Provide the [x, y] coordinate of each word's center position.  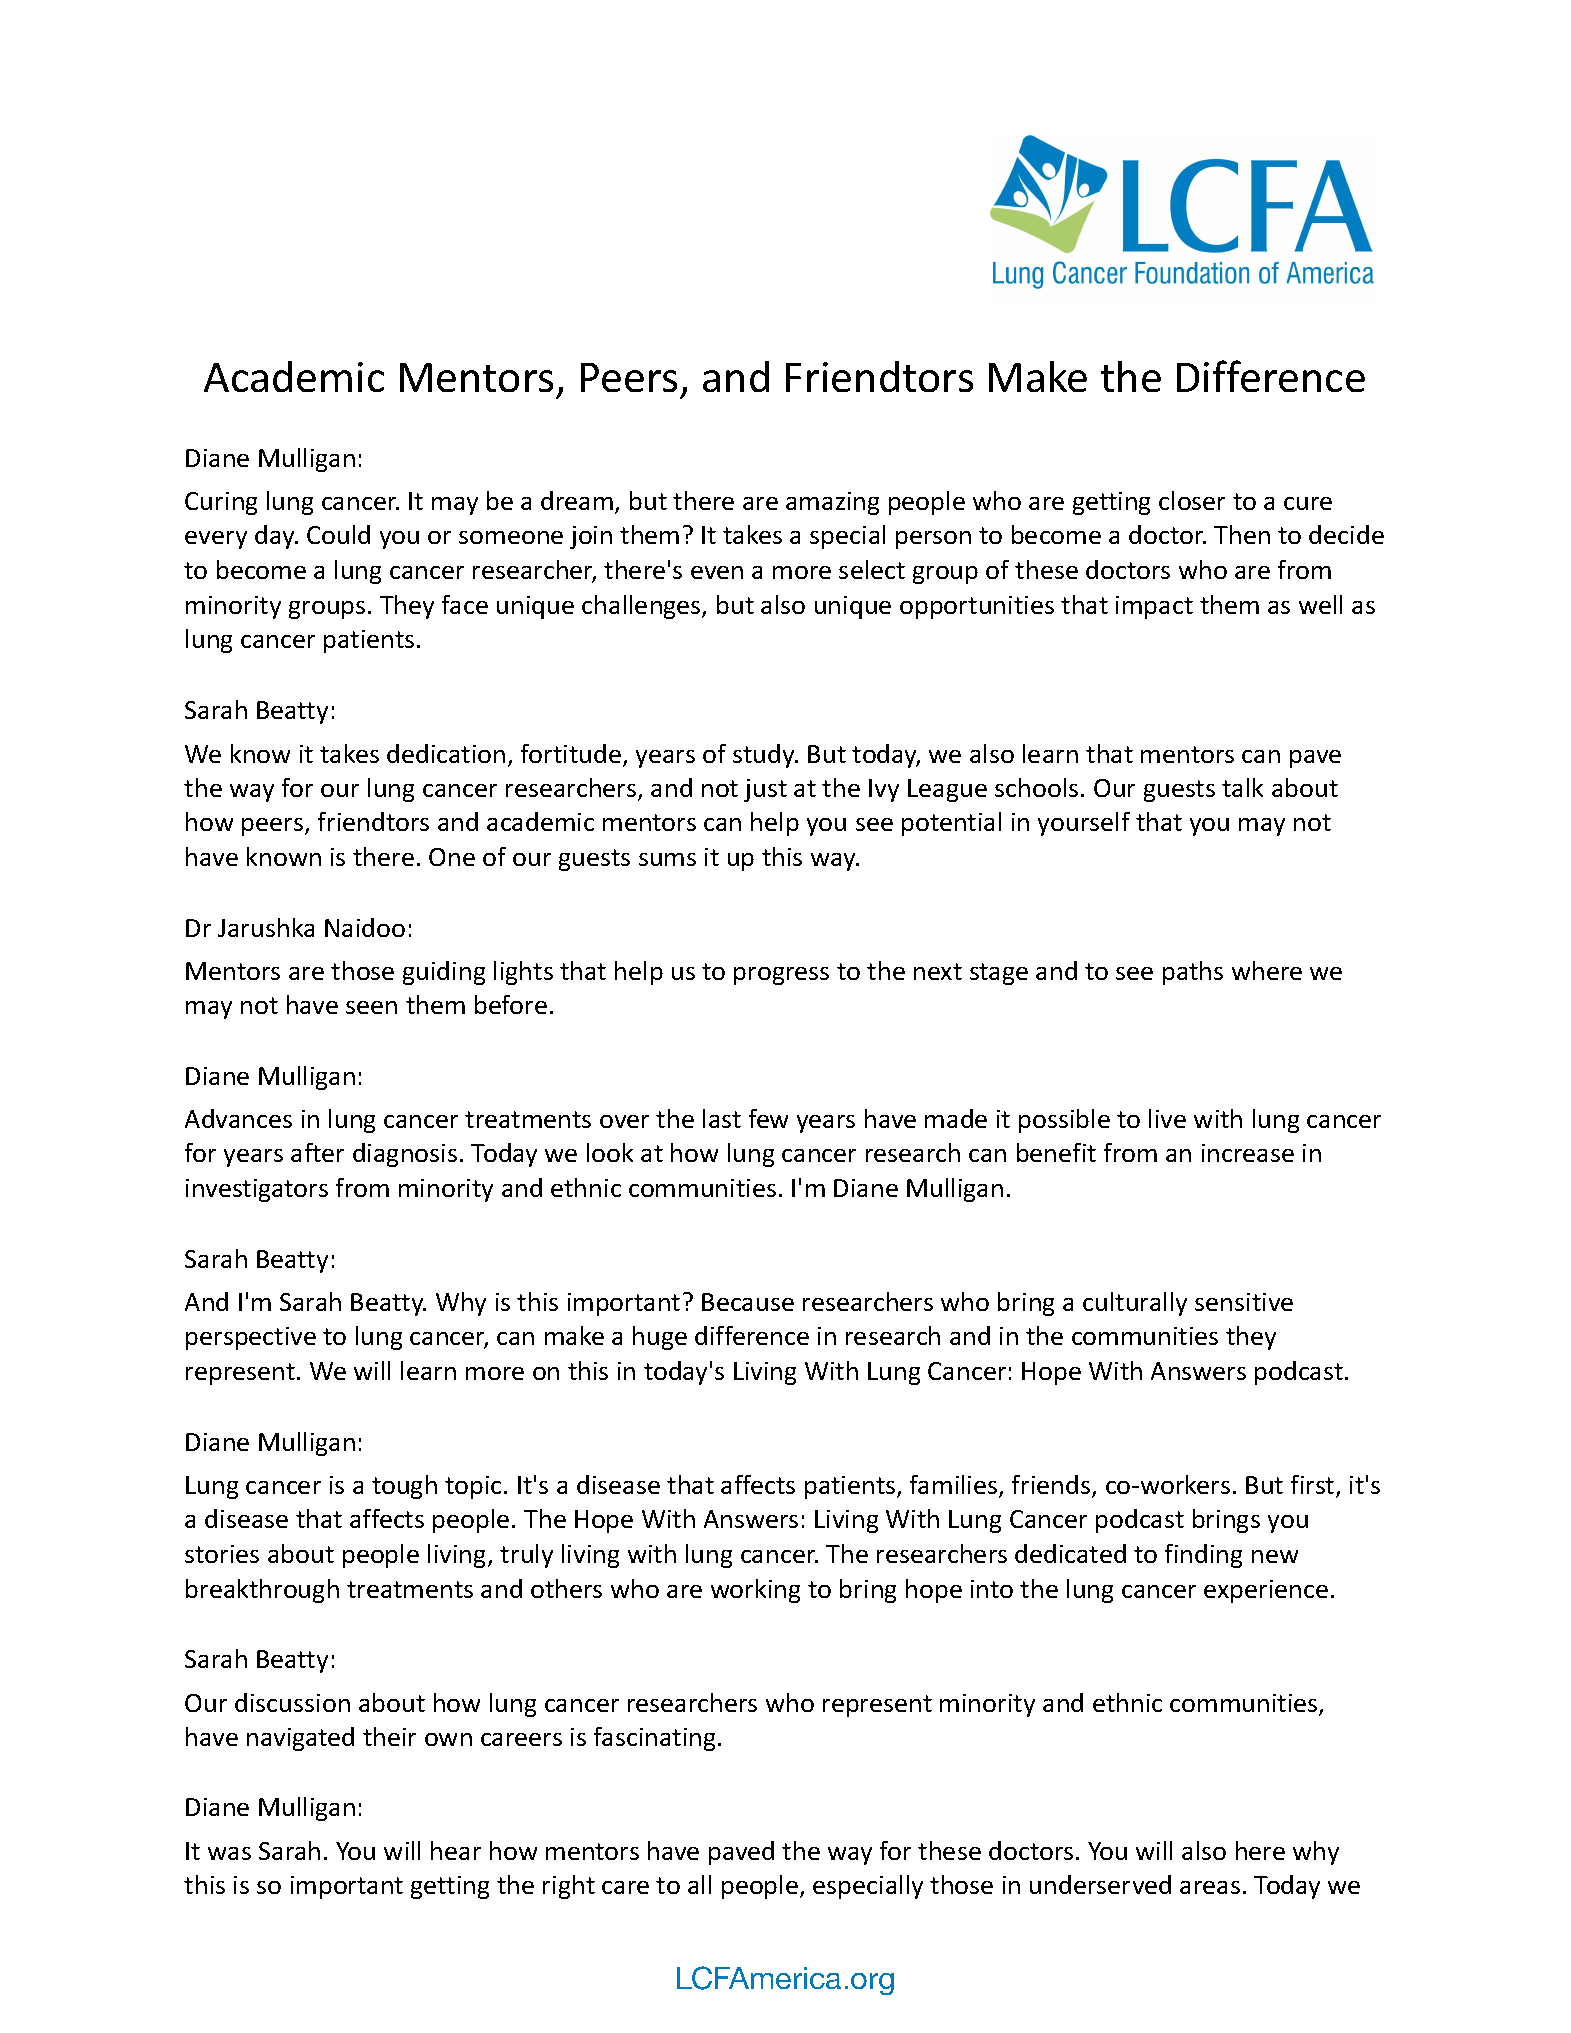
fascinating [654, 1739]
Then [1242, 534]
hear [456, 1850]
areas [1210, 1887]
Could [338, 534]
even [717, 572]
